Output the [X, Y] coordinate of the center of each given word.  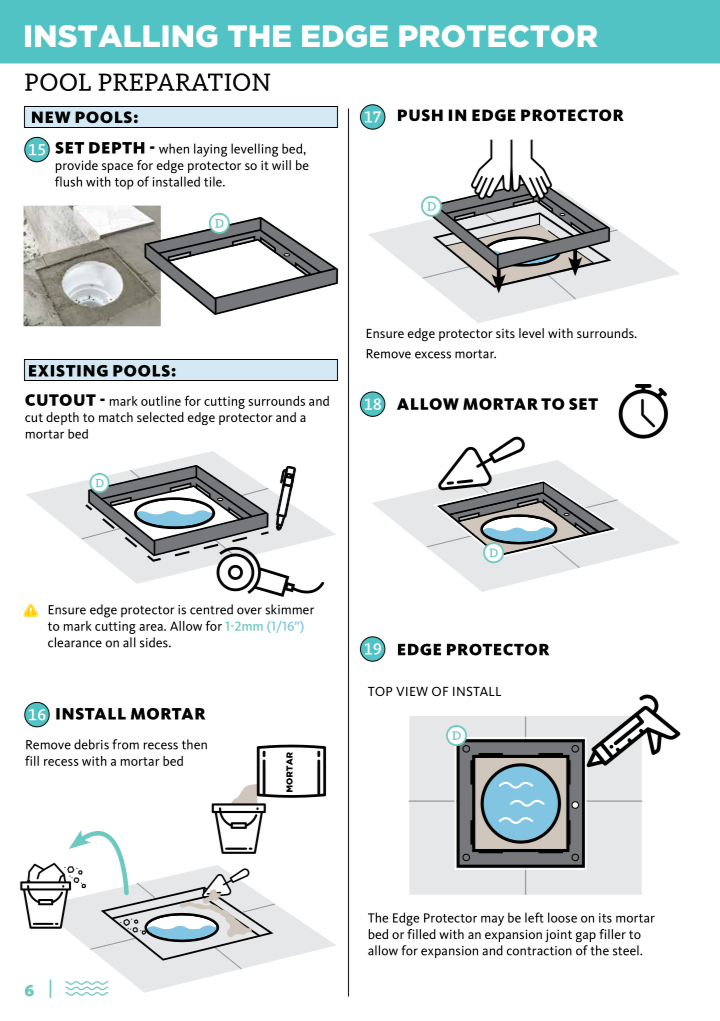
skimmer [289, 609]
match [116, 417]
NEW [51, 117]
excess [433, 355]
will [281, 165]
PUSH [420, 115]
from [125, 744]
